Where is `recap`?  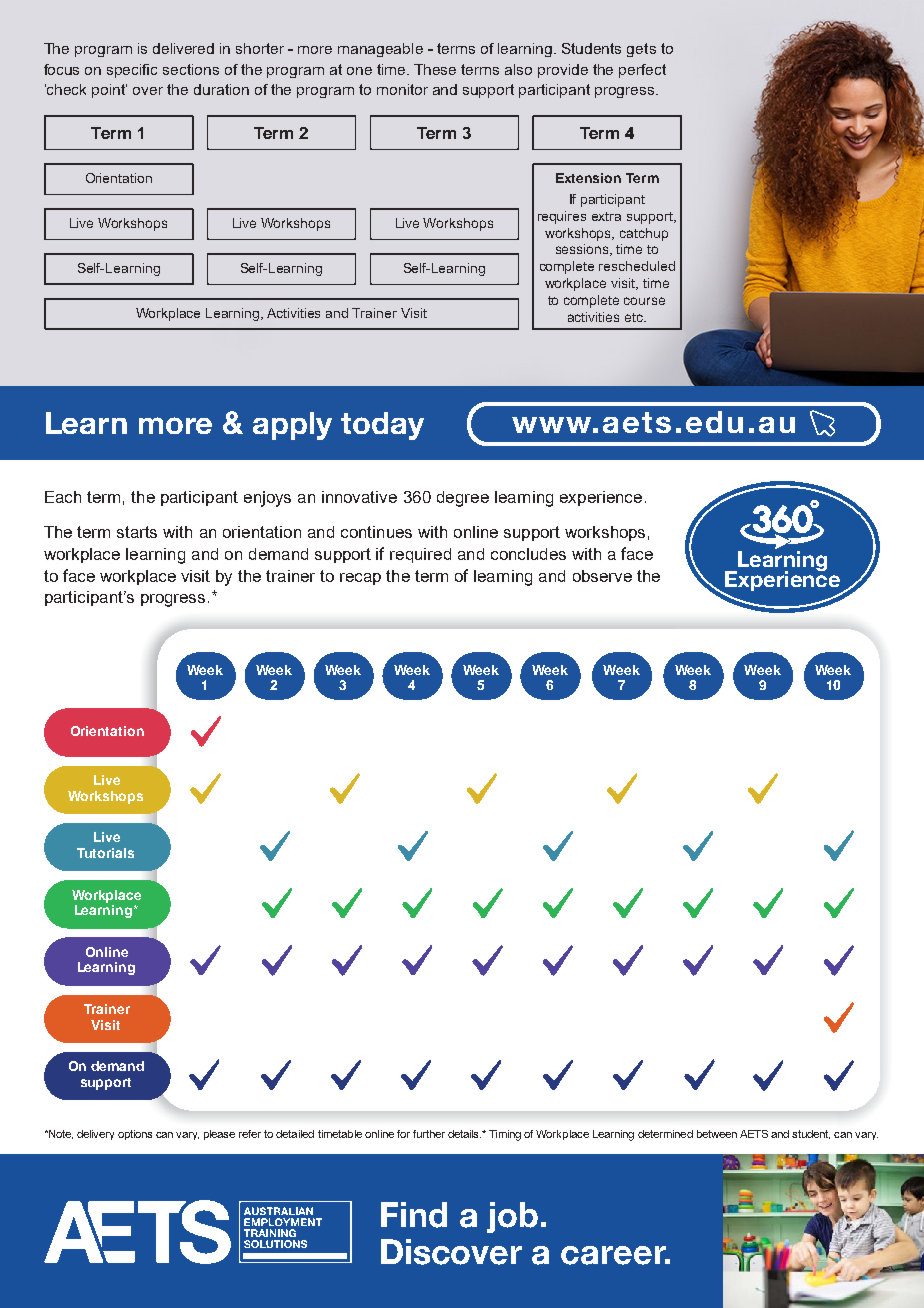
recap is located at coordinates (360, 579).
